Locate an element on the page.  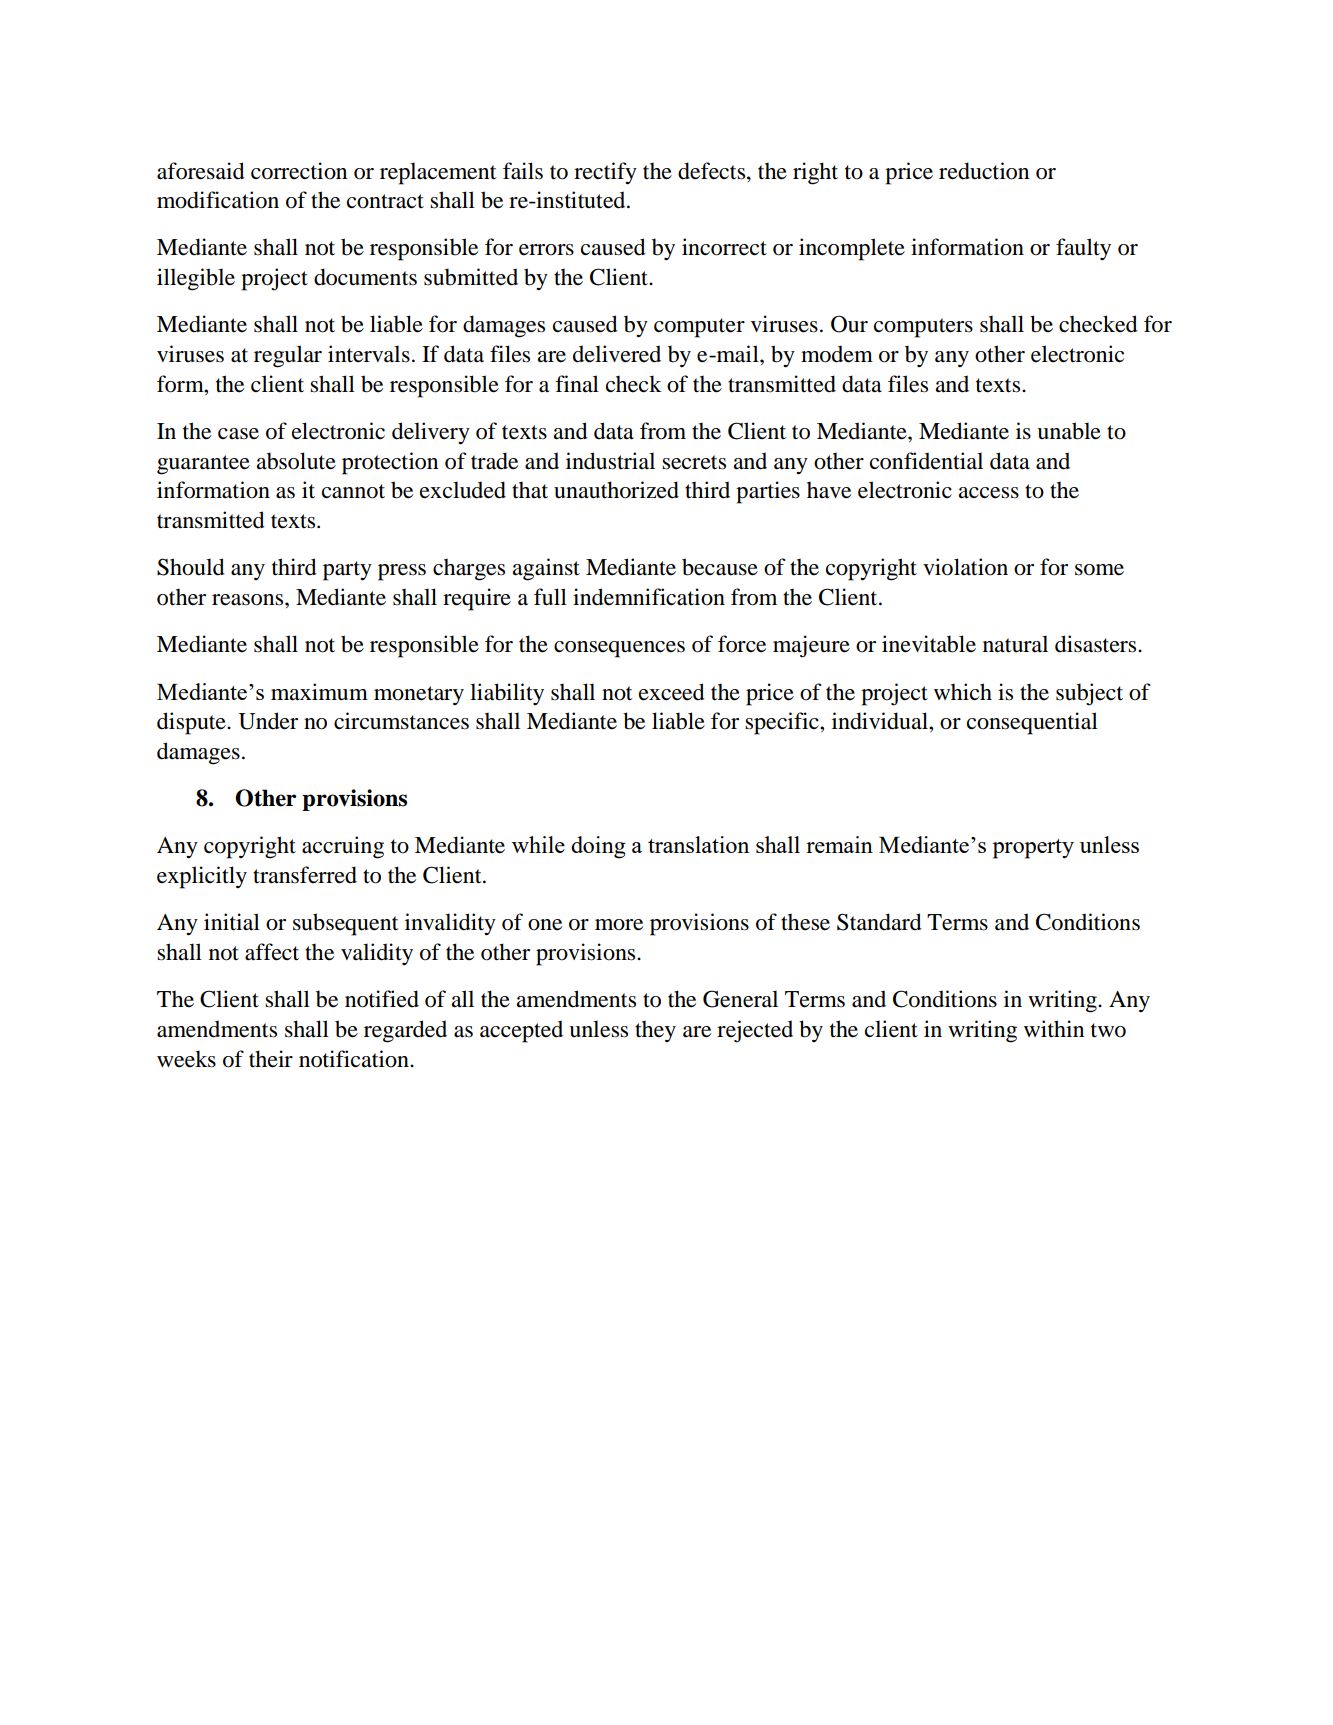
correction is located at coordinates (299, 171).
